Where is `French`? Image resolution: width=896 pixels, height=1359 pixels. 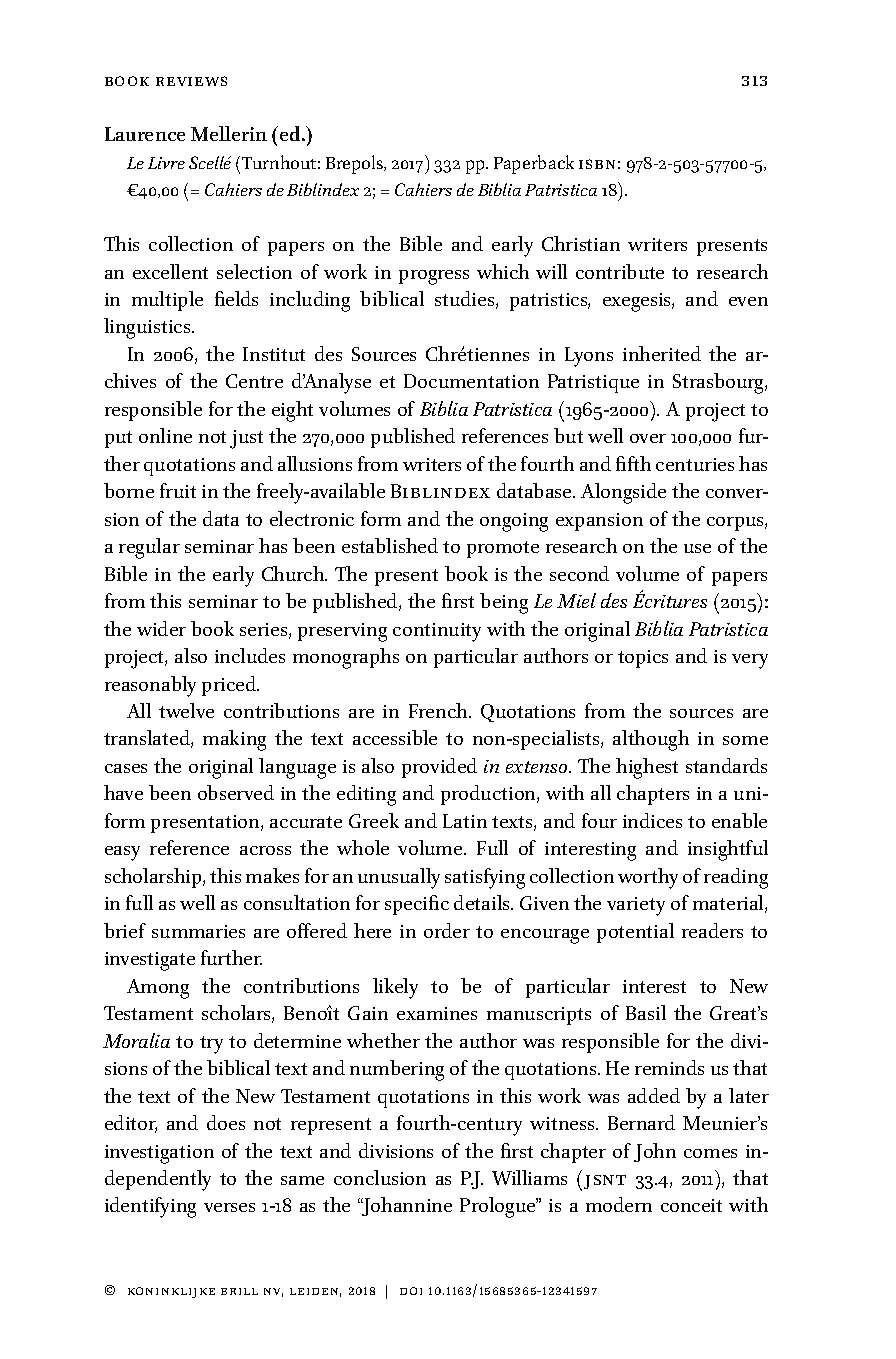
French is located at coordinates (439, 710).
